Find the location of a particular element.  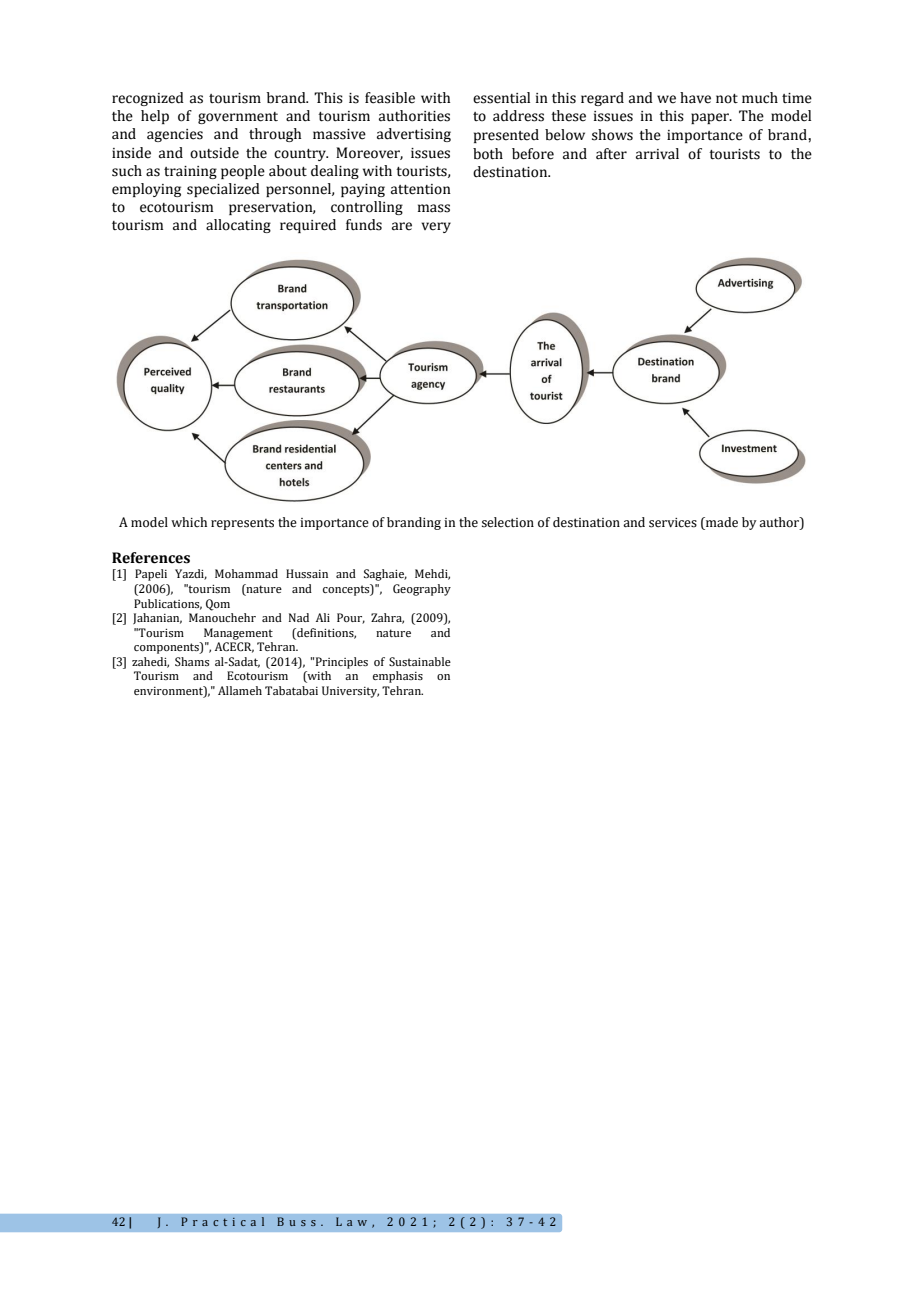

allocating is located at coordinates (238, 226).
